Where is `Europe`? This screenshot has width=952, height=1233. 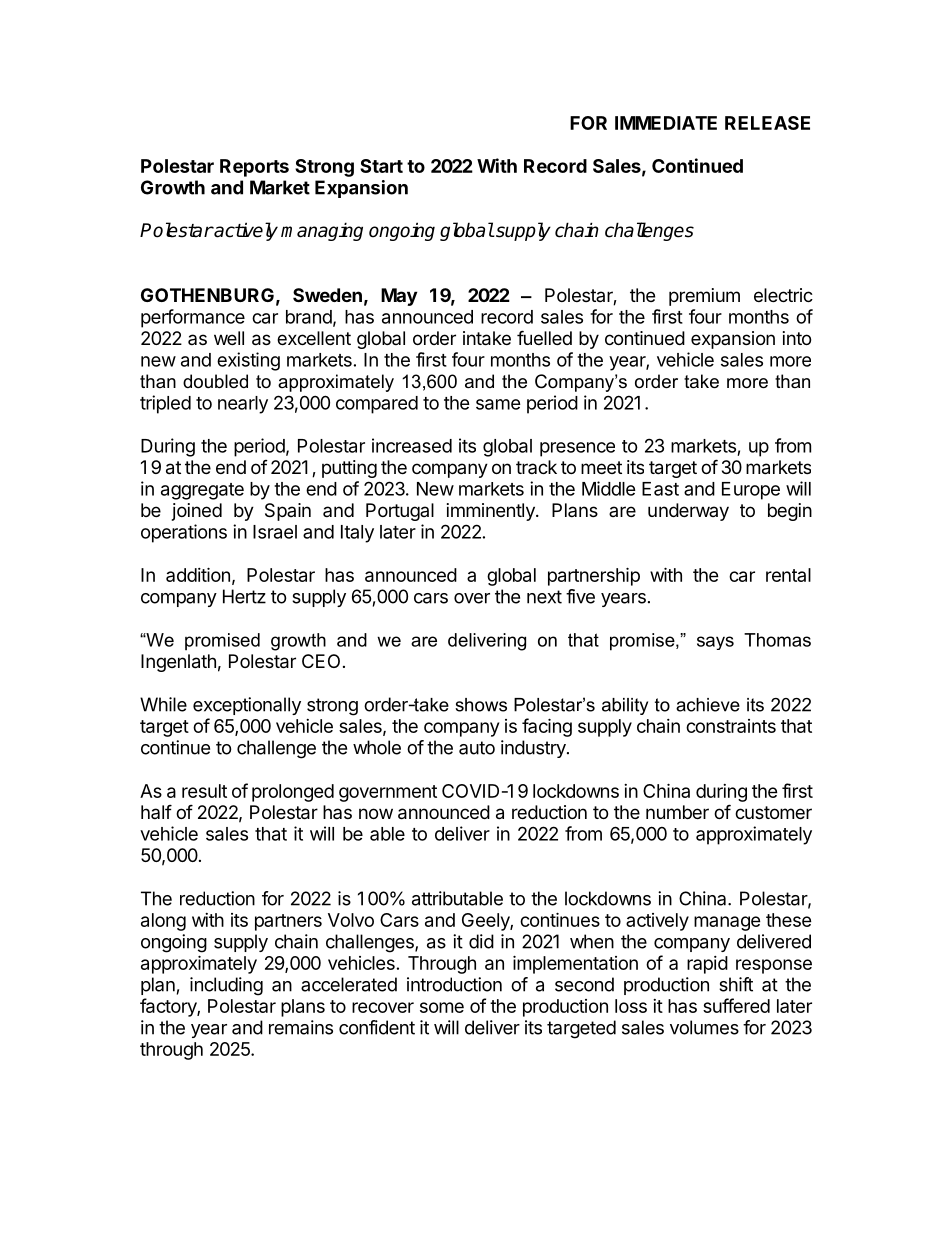
Europe is located at coordinates (751, 491).
